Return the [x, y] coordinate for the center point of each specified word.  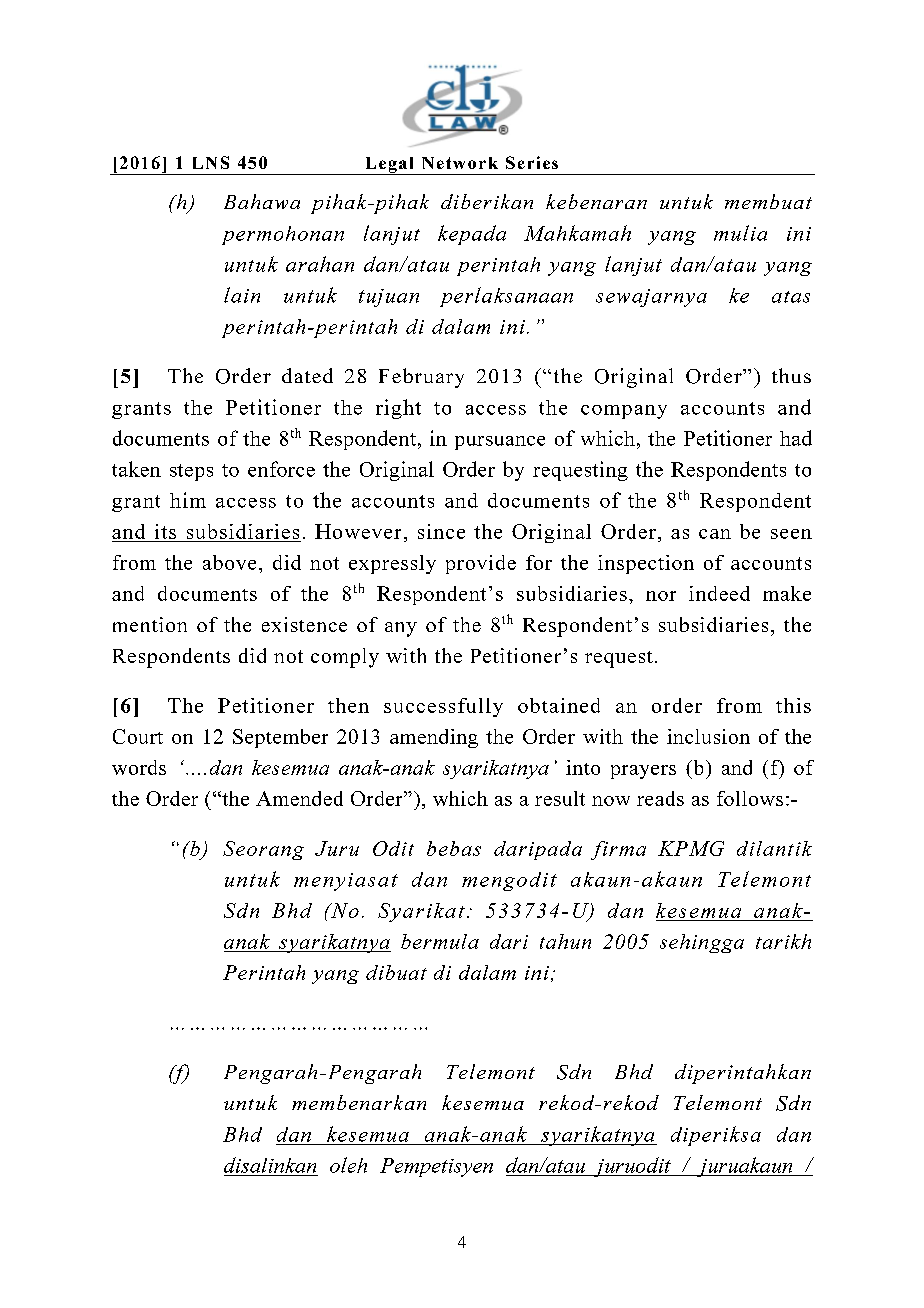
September [280, 738]
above [229, 562]
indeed [719, 593]
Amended [299, 798]
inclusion [708, 736]
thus [791, 375]
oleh [348, 1165]
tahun [565, 941]
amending [434, 738]
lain [242, 295]
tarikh [783, 941]
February [421, 378]
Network [460, 163]
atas [791, 297]
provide [481, 564]
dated [307, 375]
